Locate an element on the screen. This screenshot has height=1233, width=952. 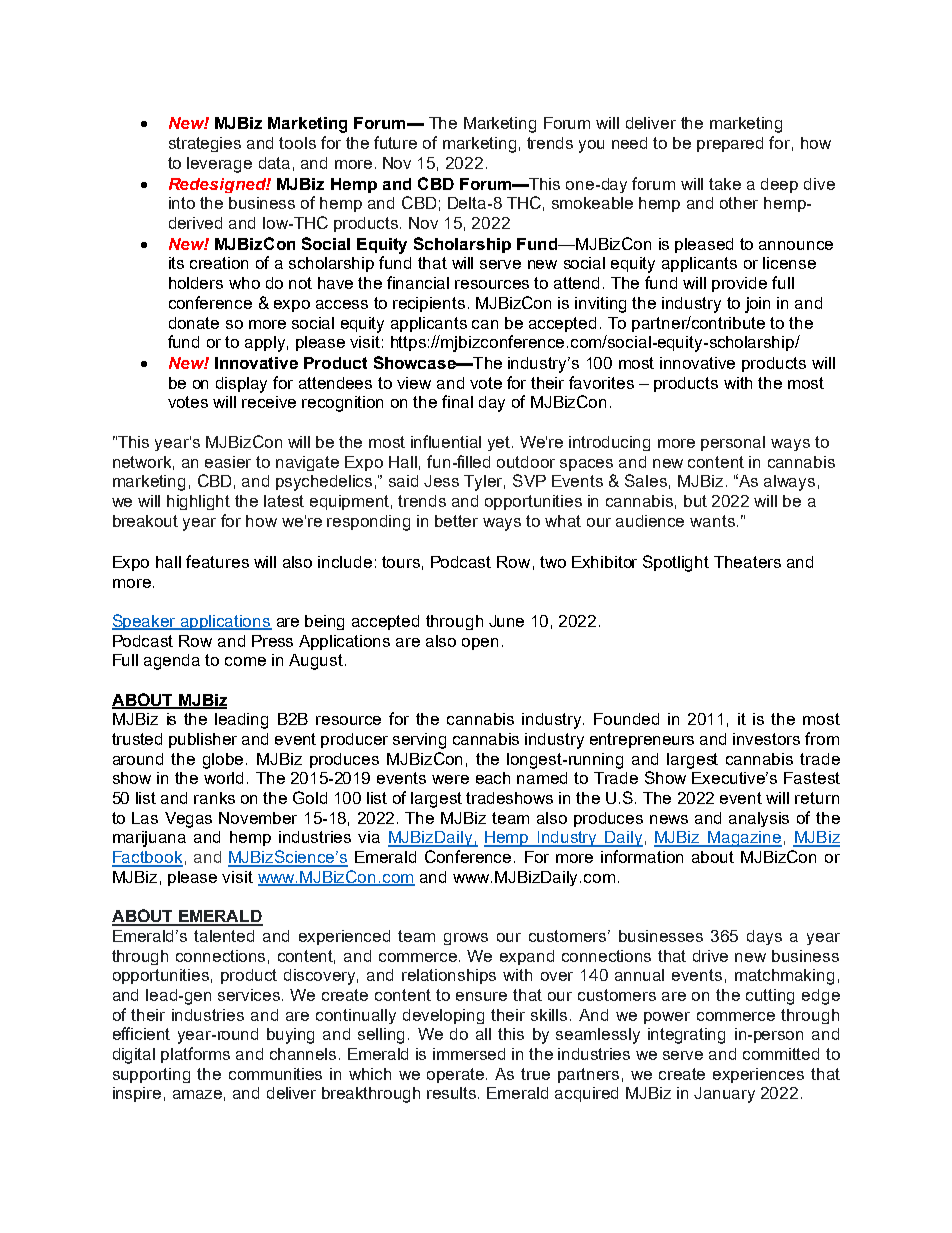
publisher is located at coordinates (203, 740).
